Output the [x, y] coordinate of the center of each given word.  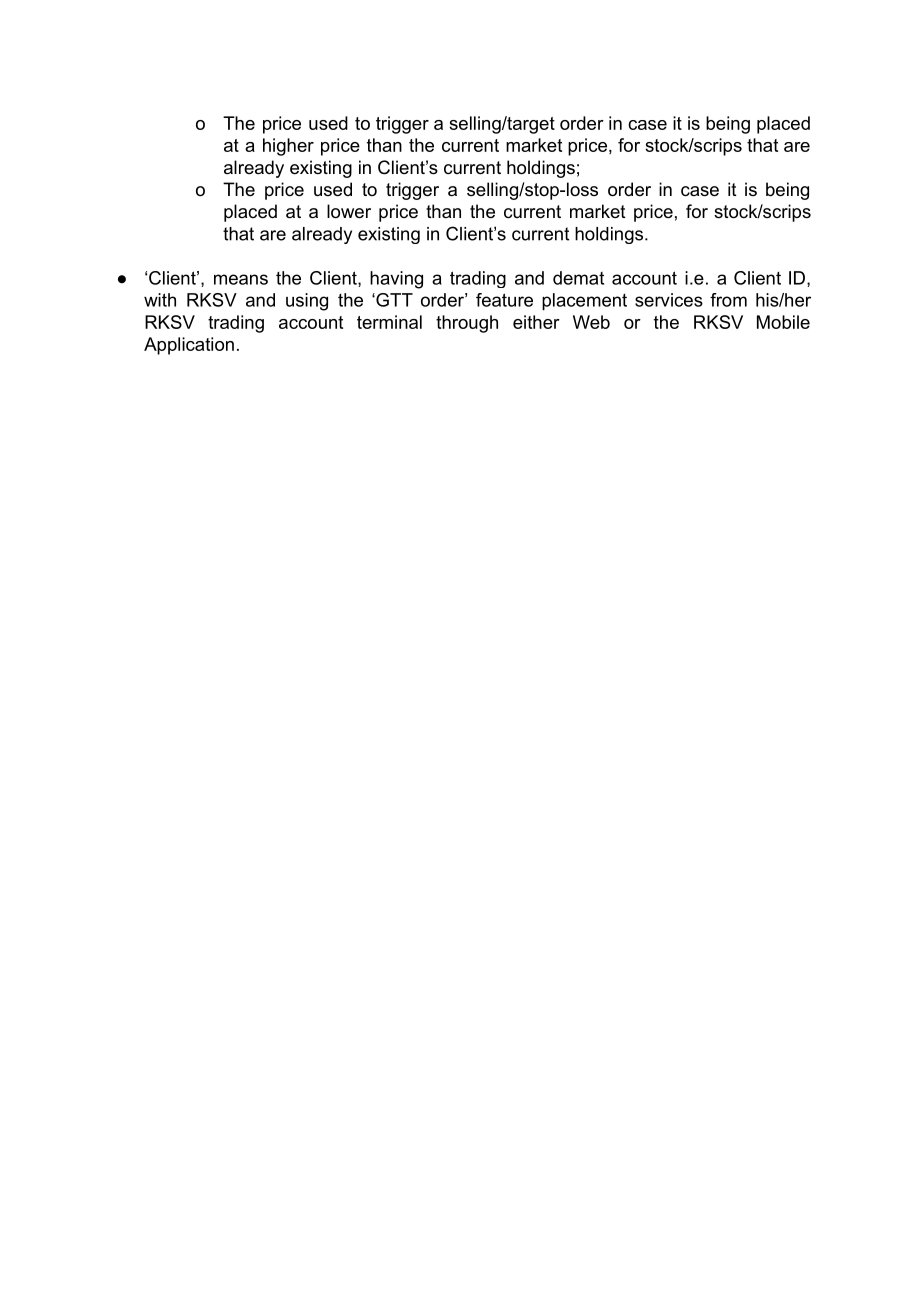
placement [584, 302]
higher [288, 147]
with [160, 300]
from [728, 300]
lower [349, 211]
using [307, 302]
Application [189, 346]
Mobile [783, 322]
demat [578, 278]
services [669, 300]
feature [504, 300]
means [241, 279]
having [396, 280]
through [467, 324]
